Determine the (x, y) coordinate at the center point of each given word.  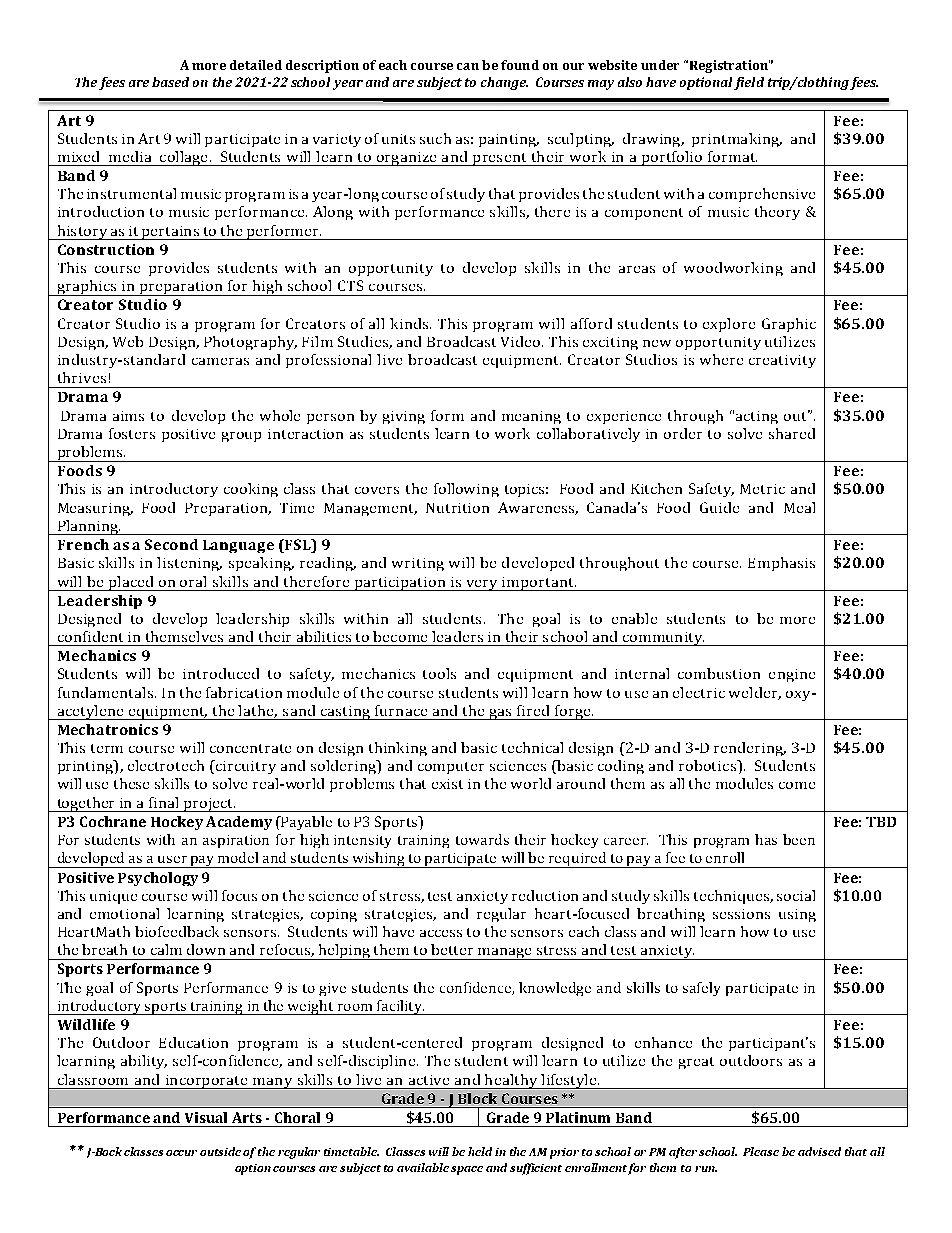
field (749, 83)
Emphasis (781, 564)
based (170, 82)
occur (181, 1153)
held (480, 1151)
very (482, 585)
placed (131, 583)
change (504, 83)
